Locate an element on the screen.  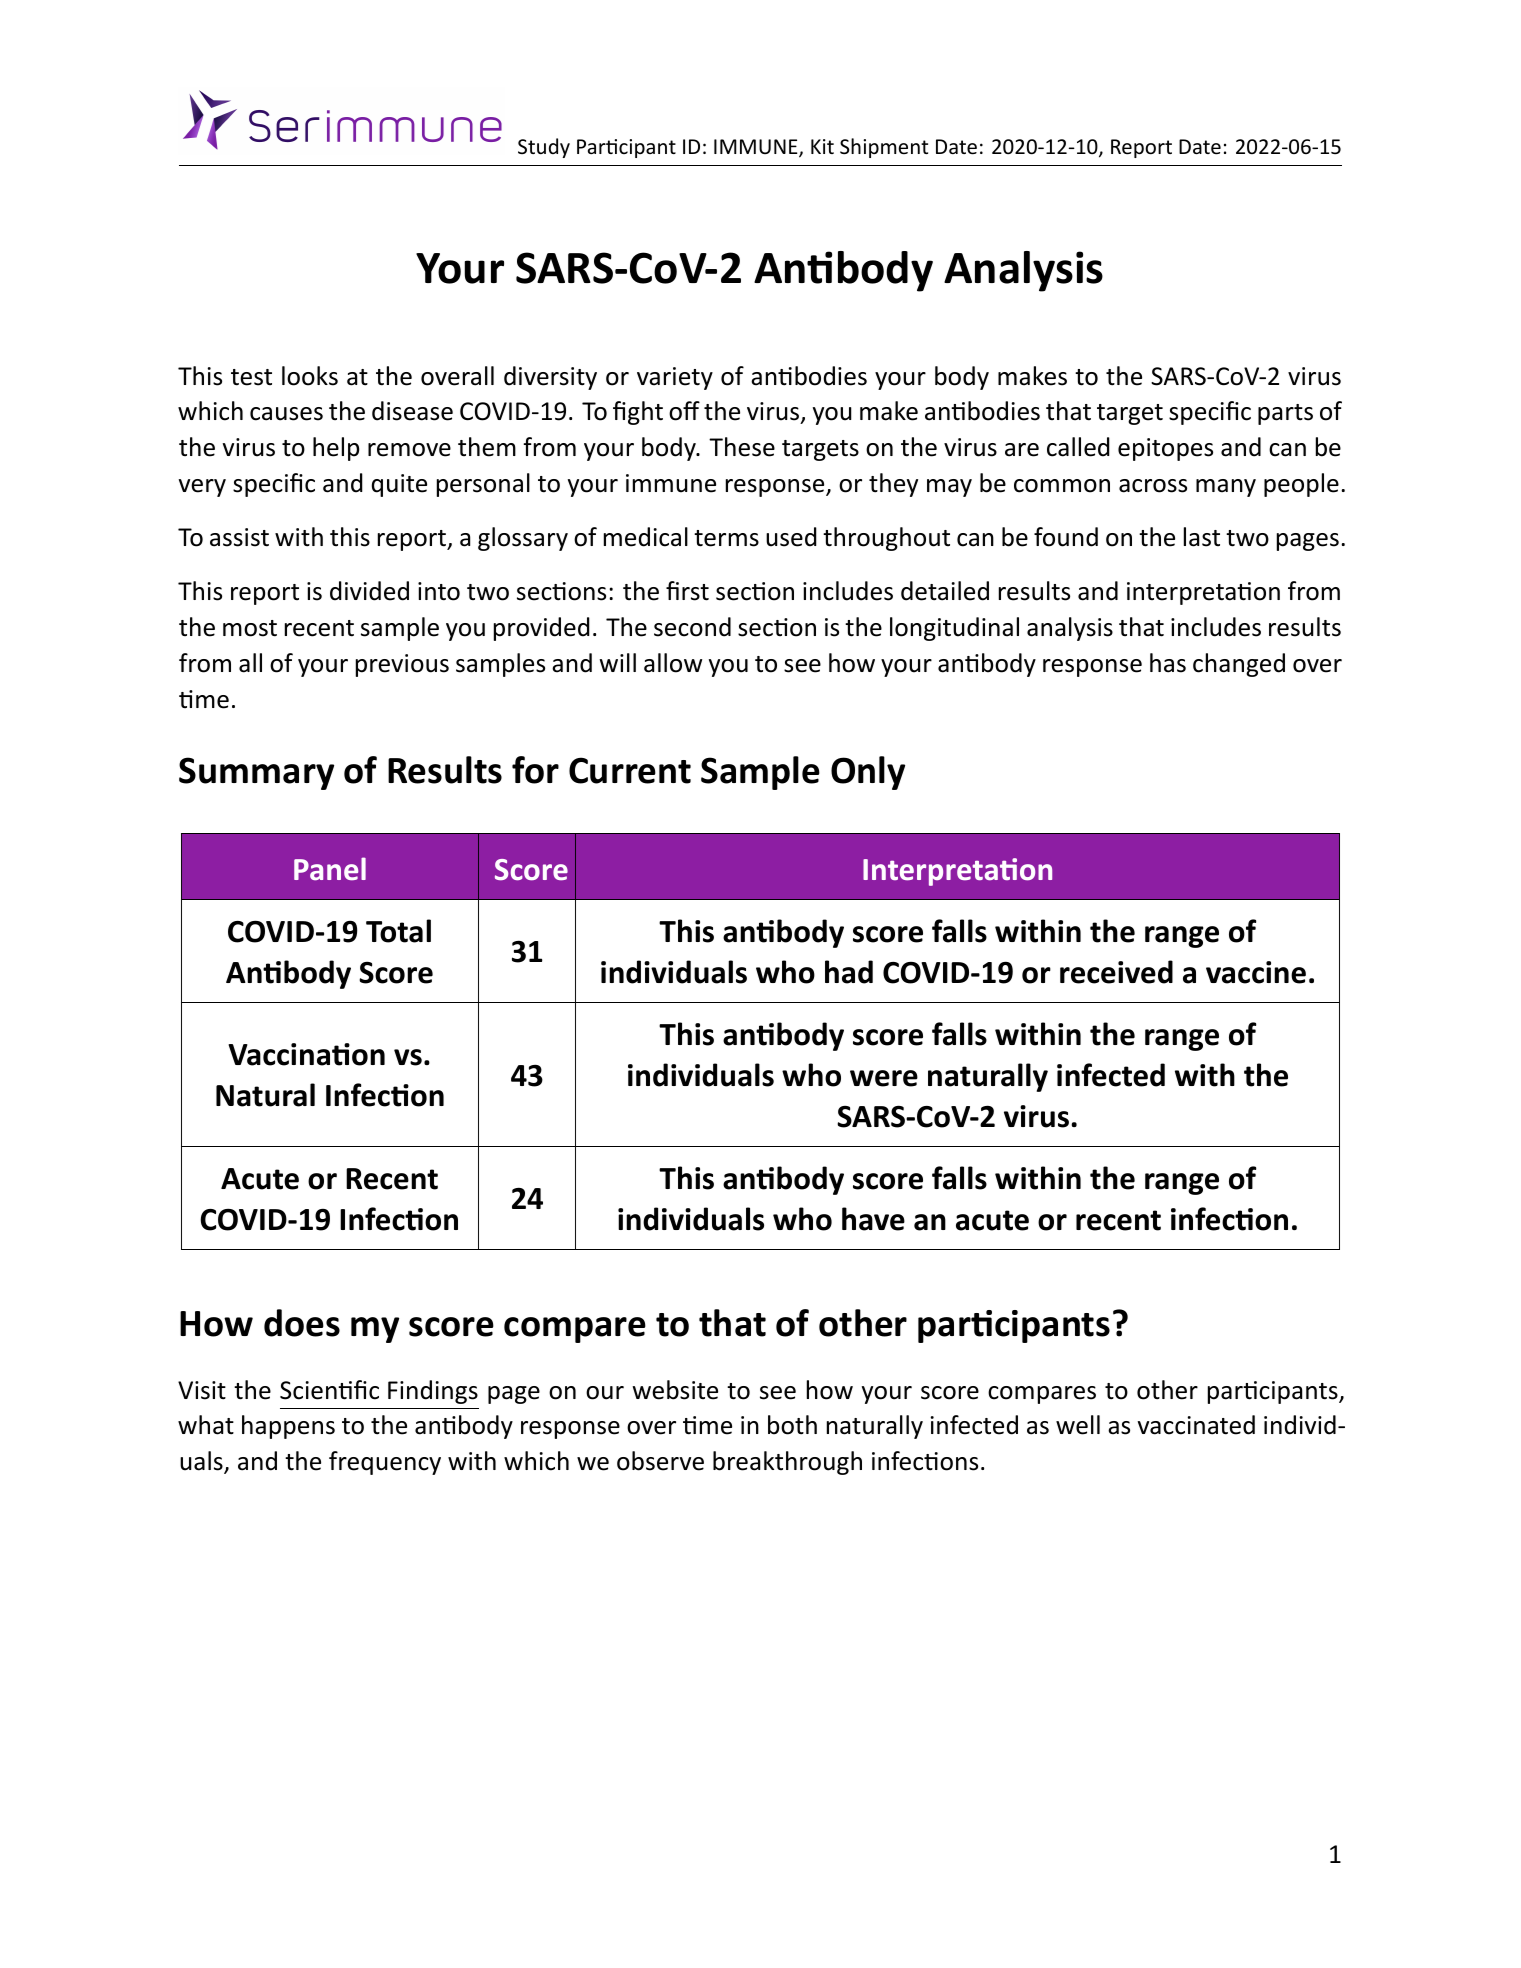
Shipment is located at coordinates (884, 148).
